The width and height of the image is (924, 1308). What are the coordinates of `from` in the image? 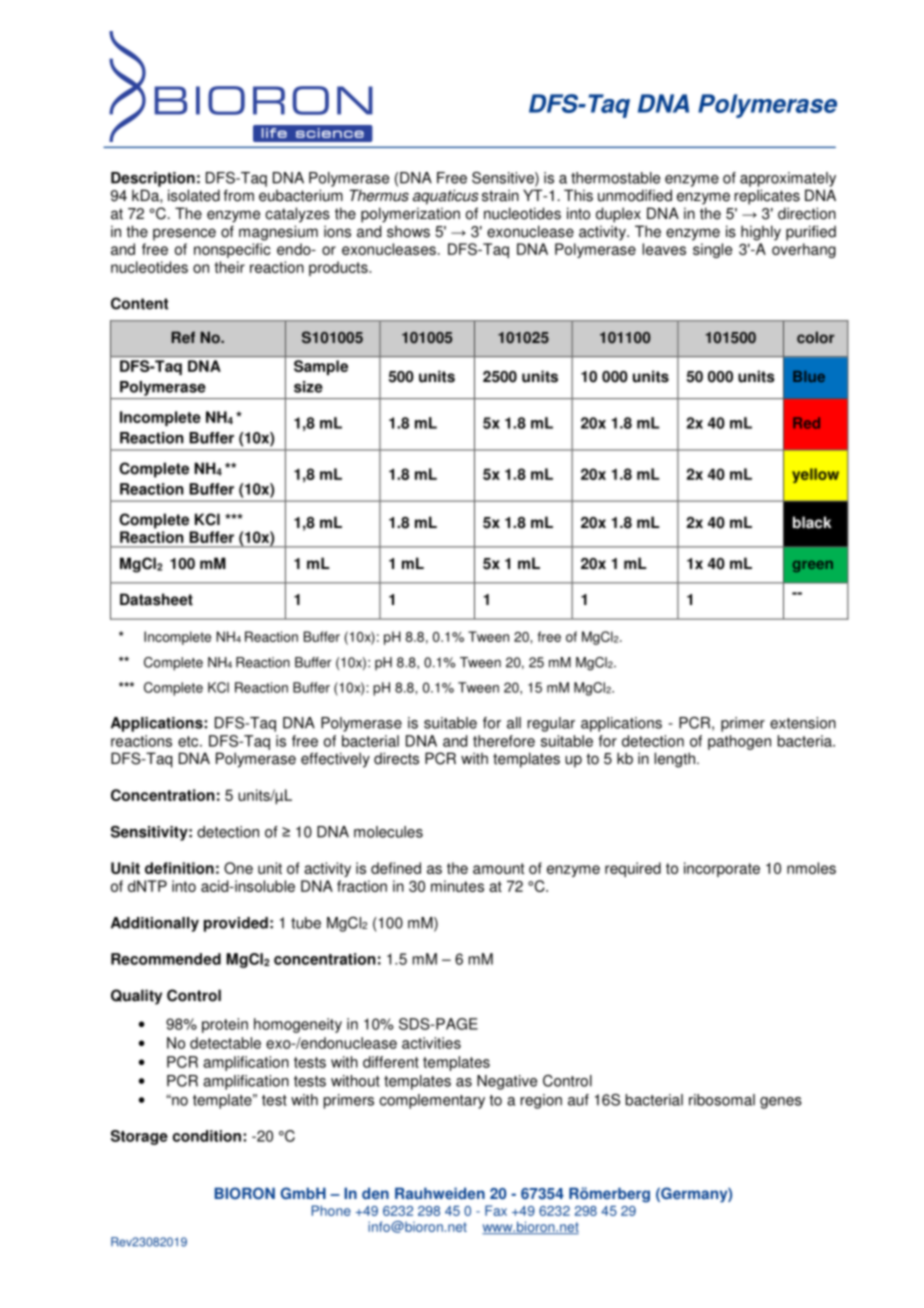 It's located at (238, 195).
